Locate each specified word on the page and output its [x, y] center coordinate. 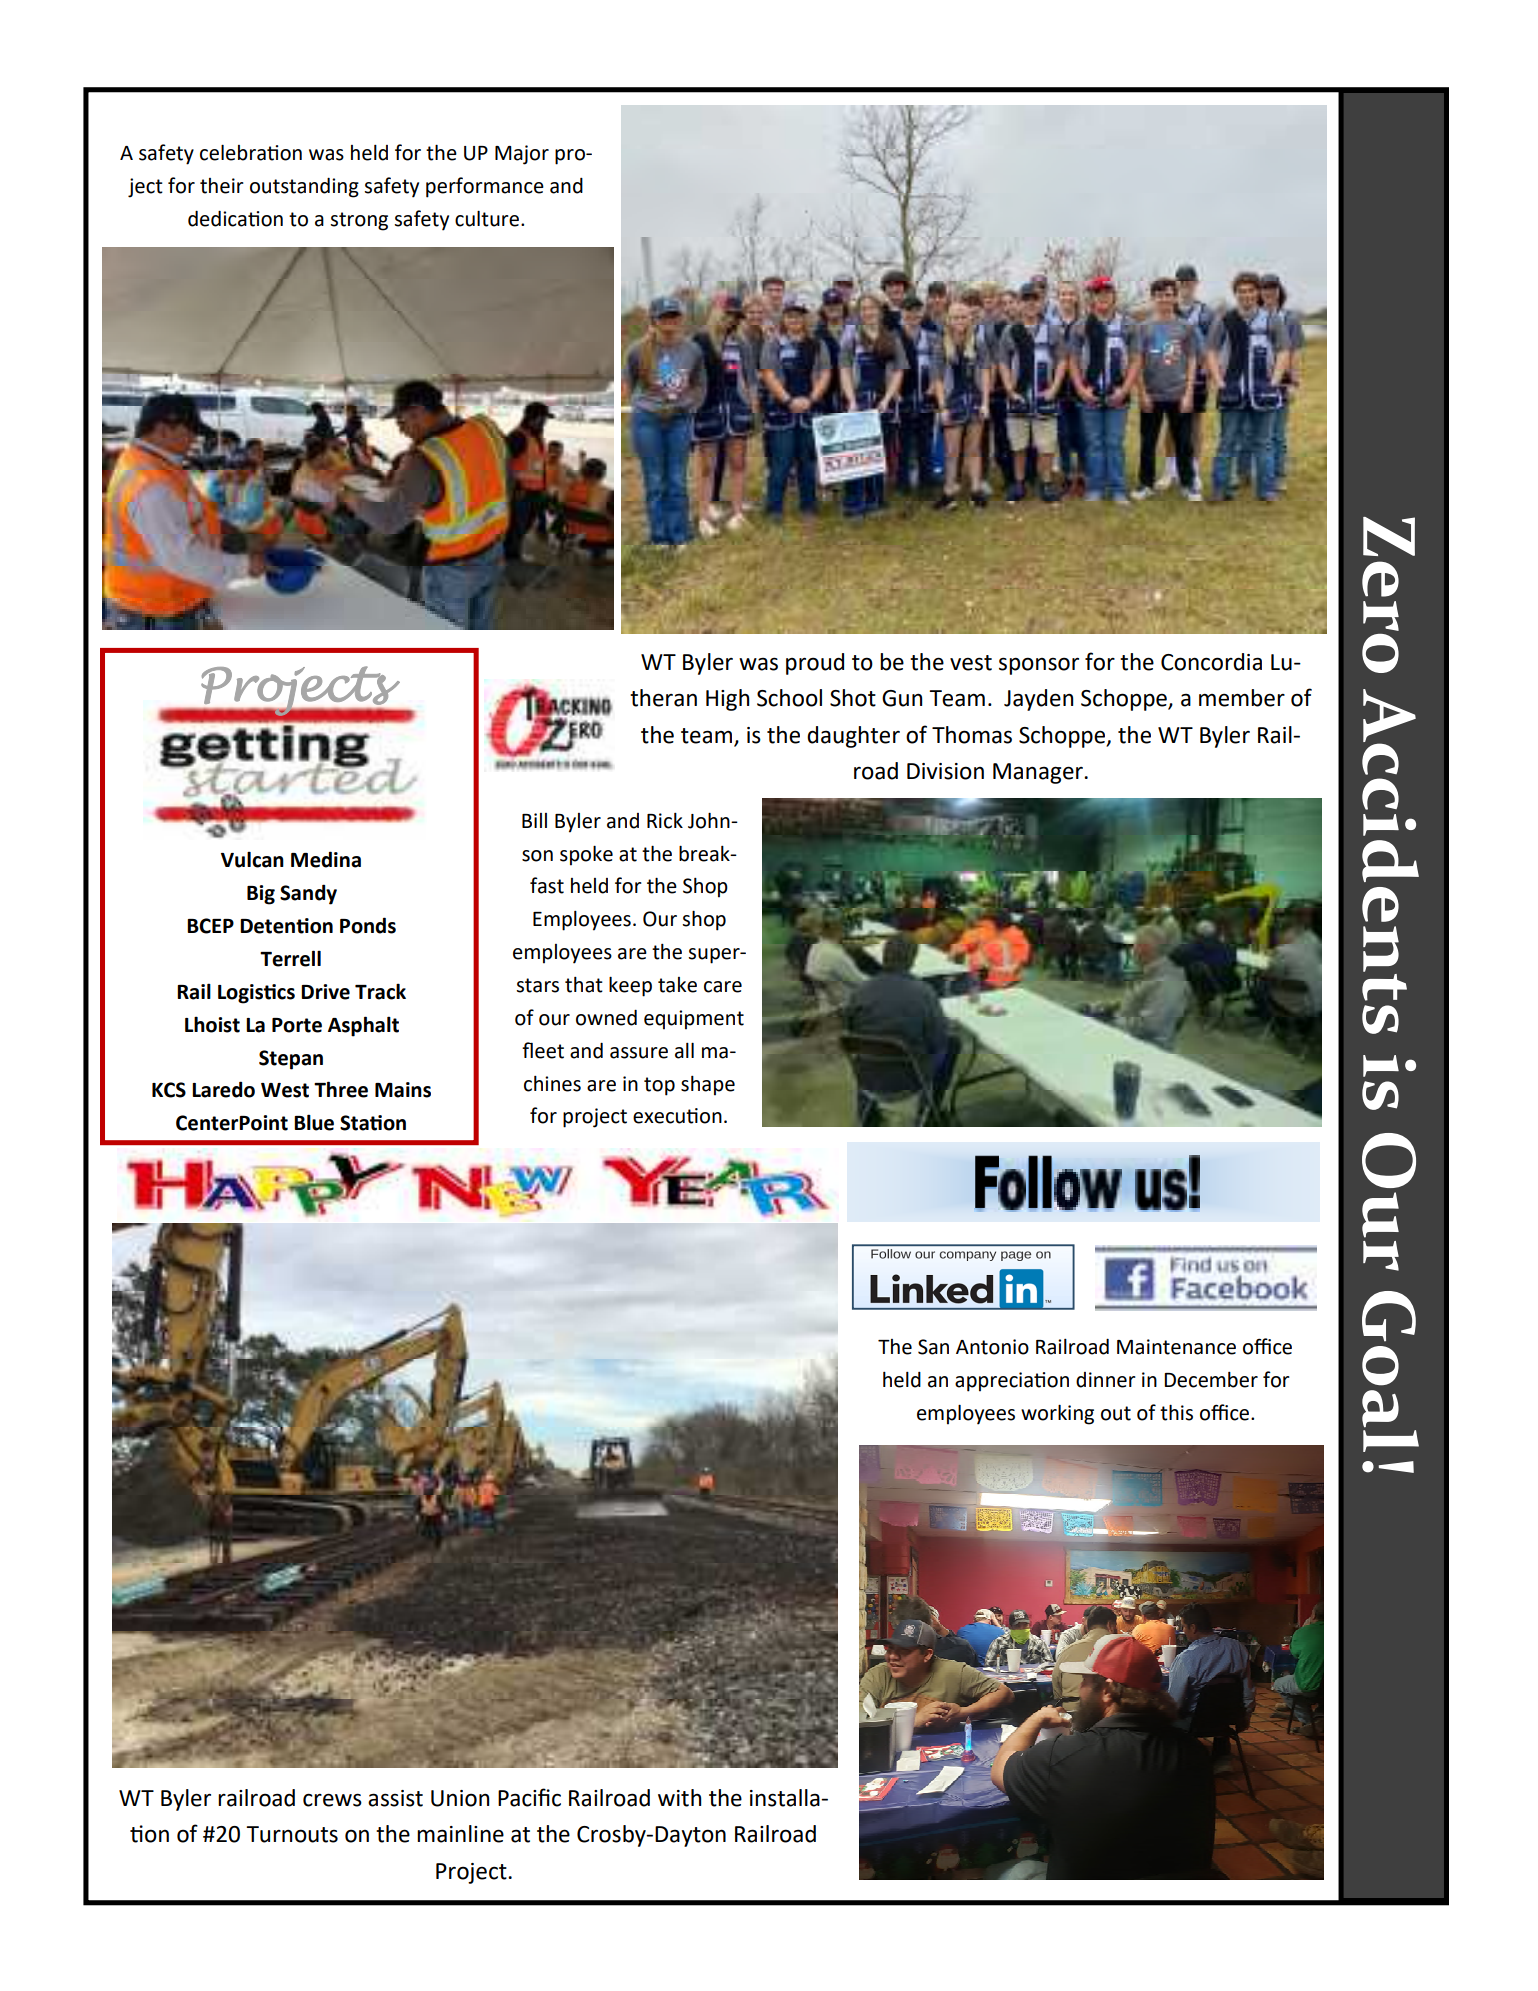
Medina [326, 859]
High [727, 700]
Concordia [1211, 662]
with [679, 1798]
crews [332, 1800]
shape [708, 1086]
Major [522, 155]
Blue [314, 1122]
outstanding [304, 187]
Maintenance [1176, 1347]
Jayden [1038, 700]
